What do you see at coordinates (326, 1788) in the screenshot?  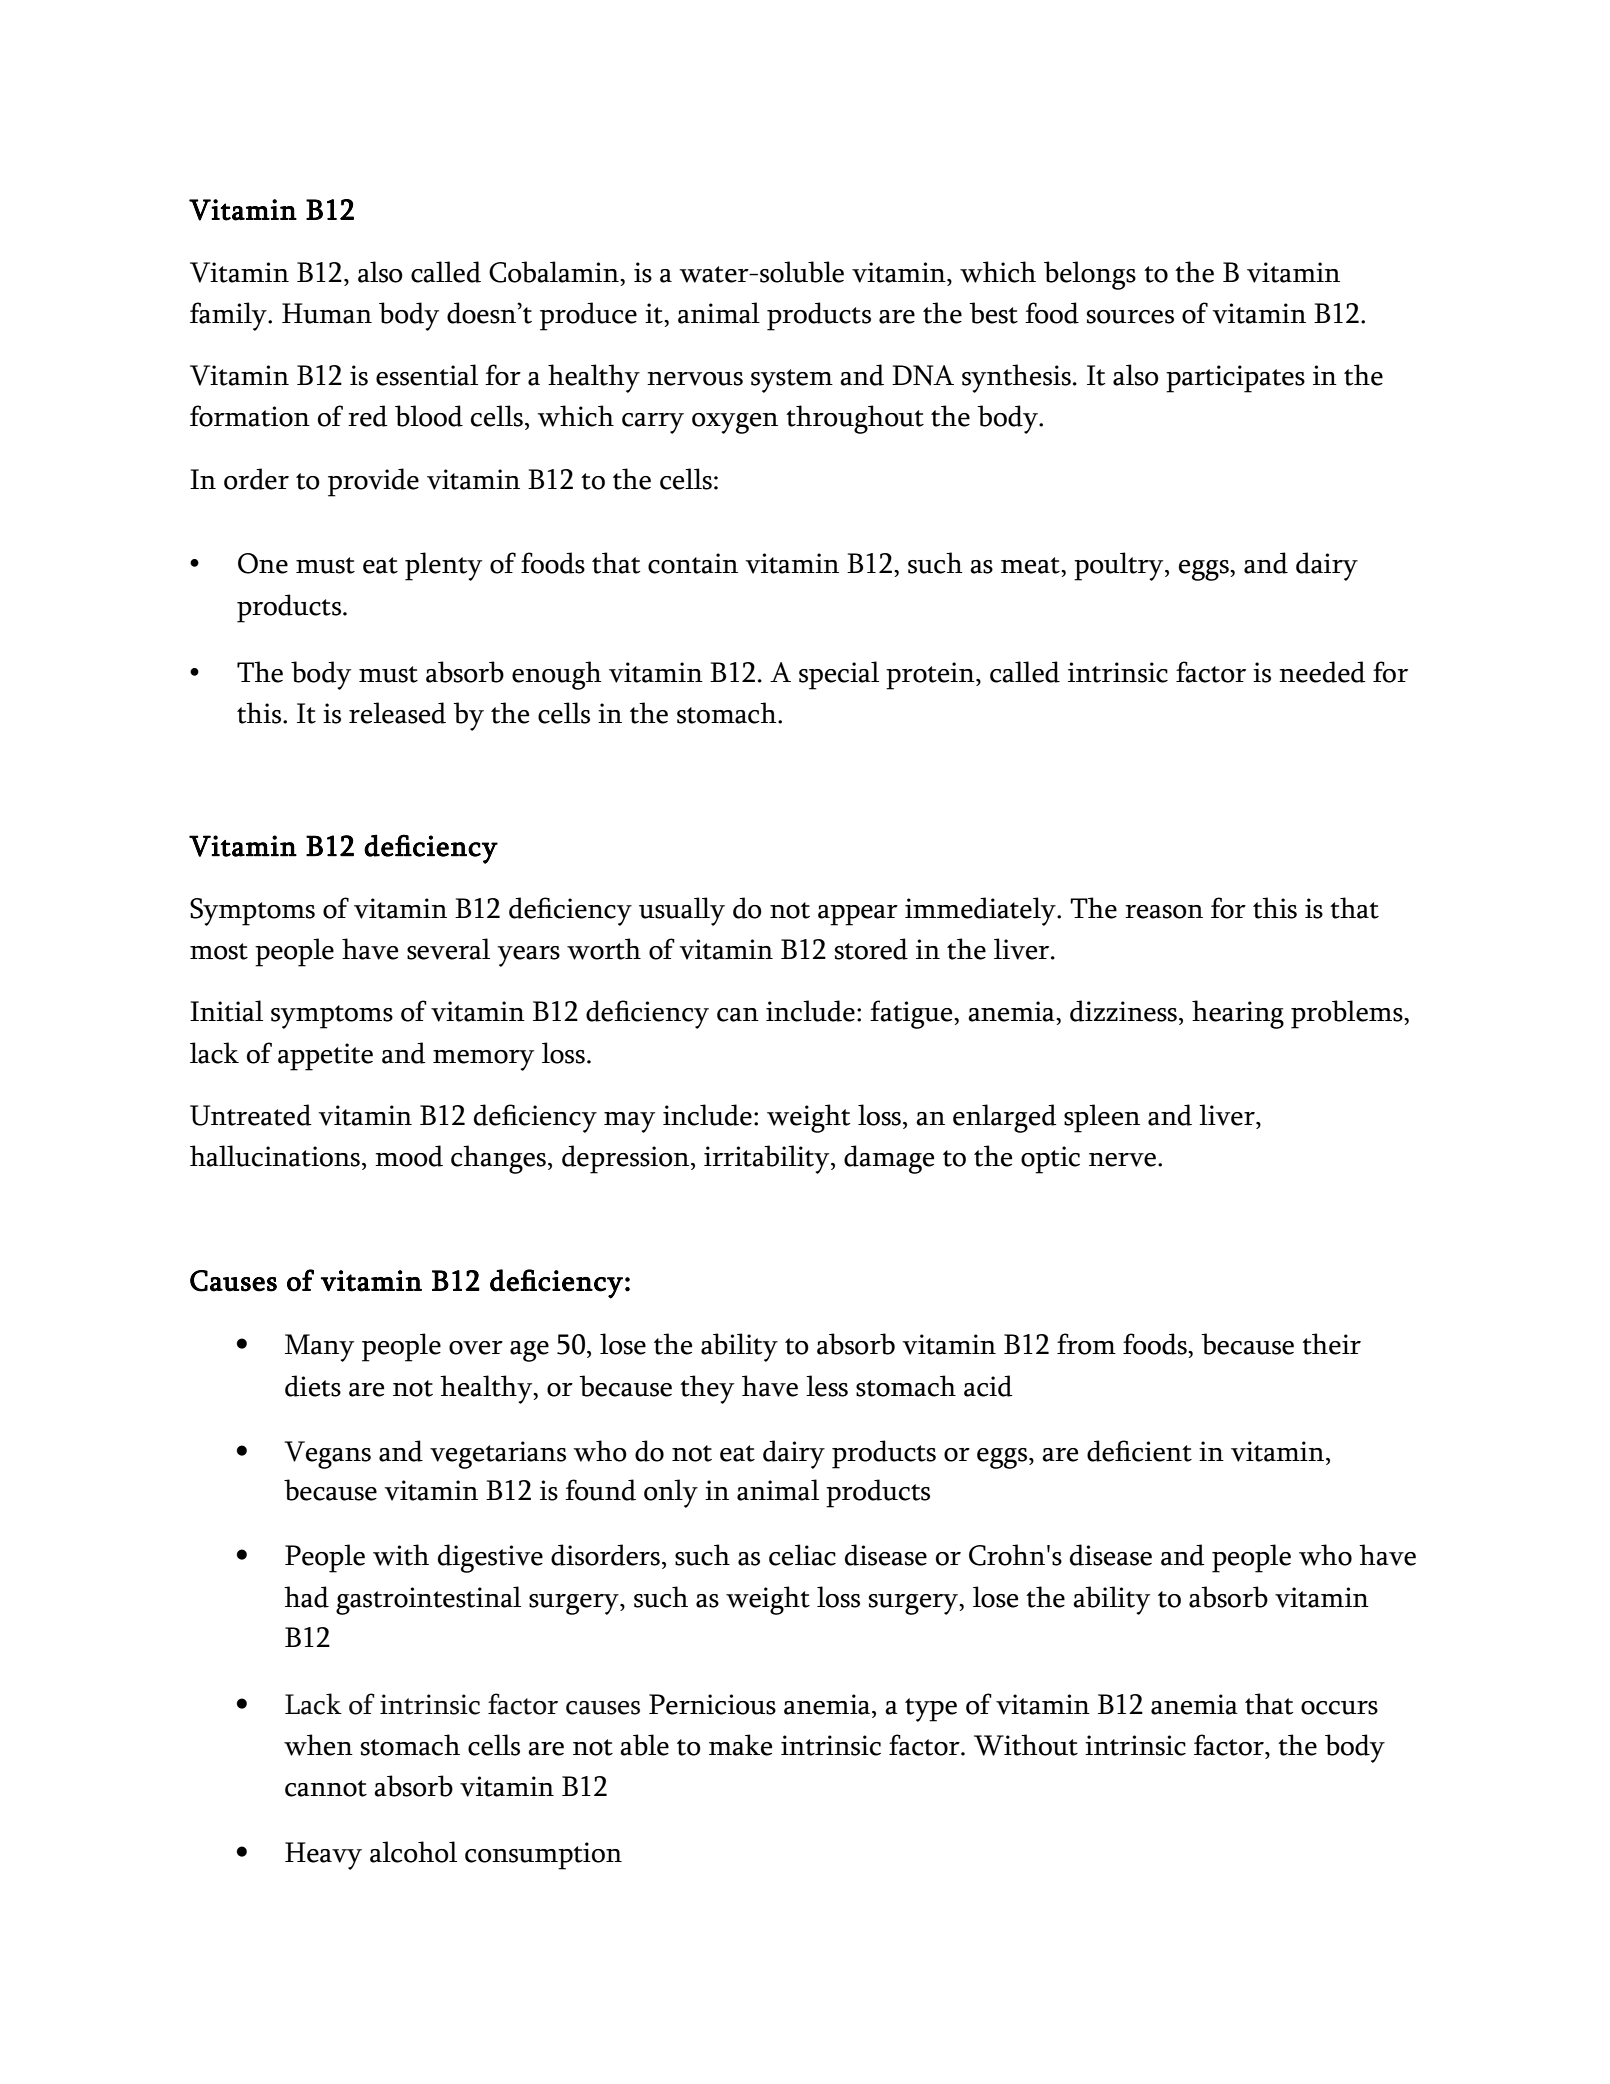 I see `cannot` at bounding box center [326, 1788].
